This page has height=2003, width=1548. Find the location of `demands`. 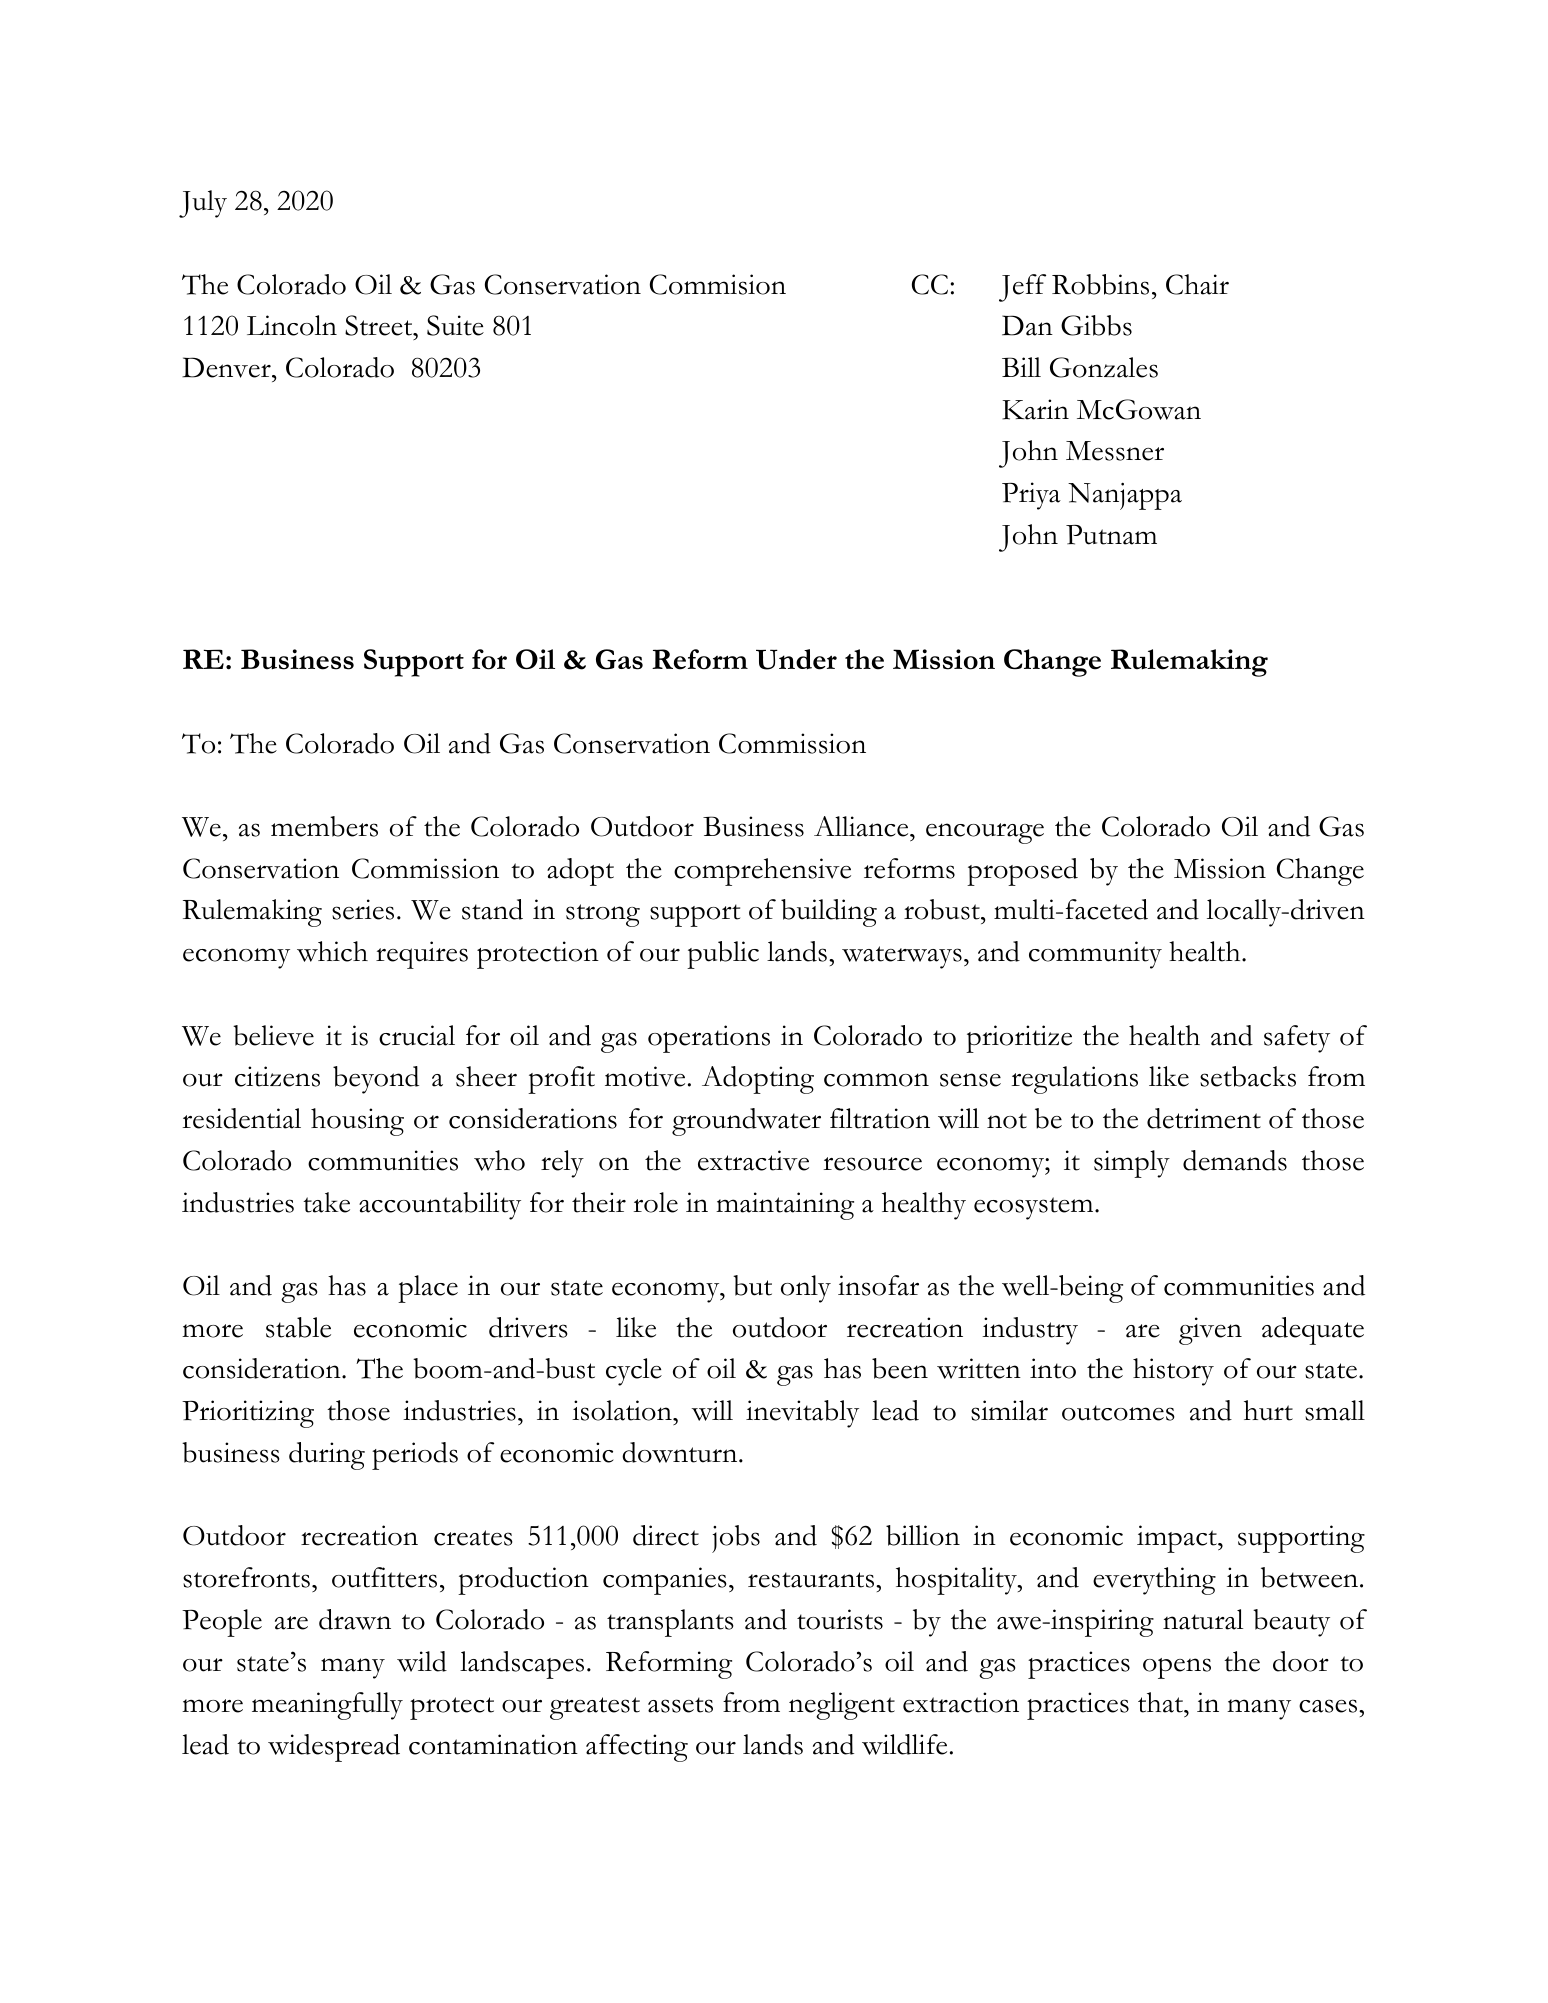

demands is located at coordinates (1235, 1160).
